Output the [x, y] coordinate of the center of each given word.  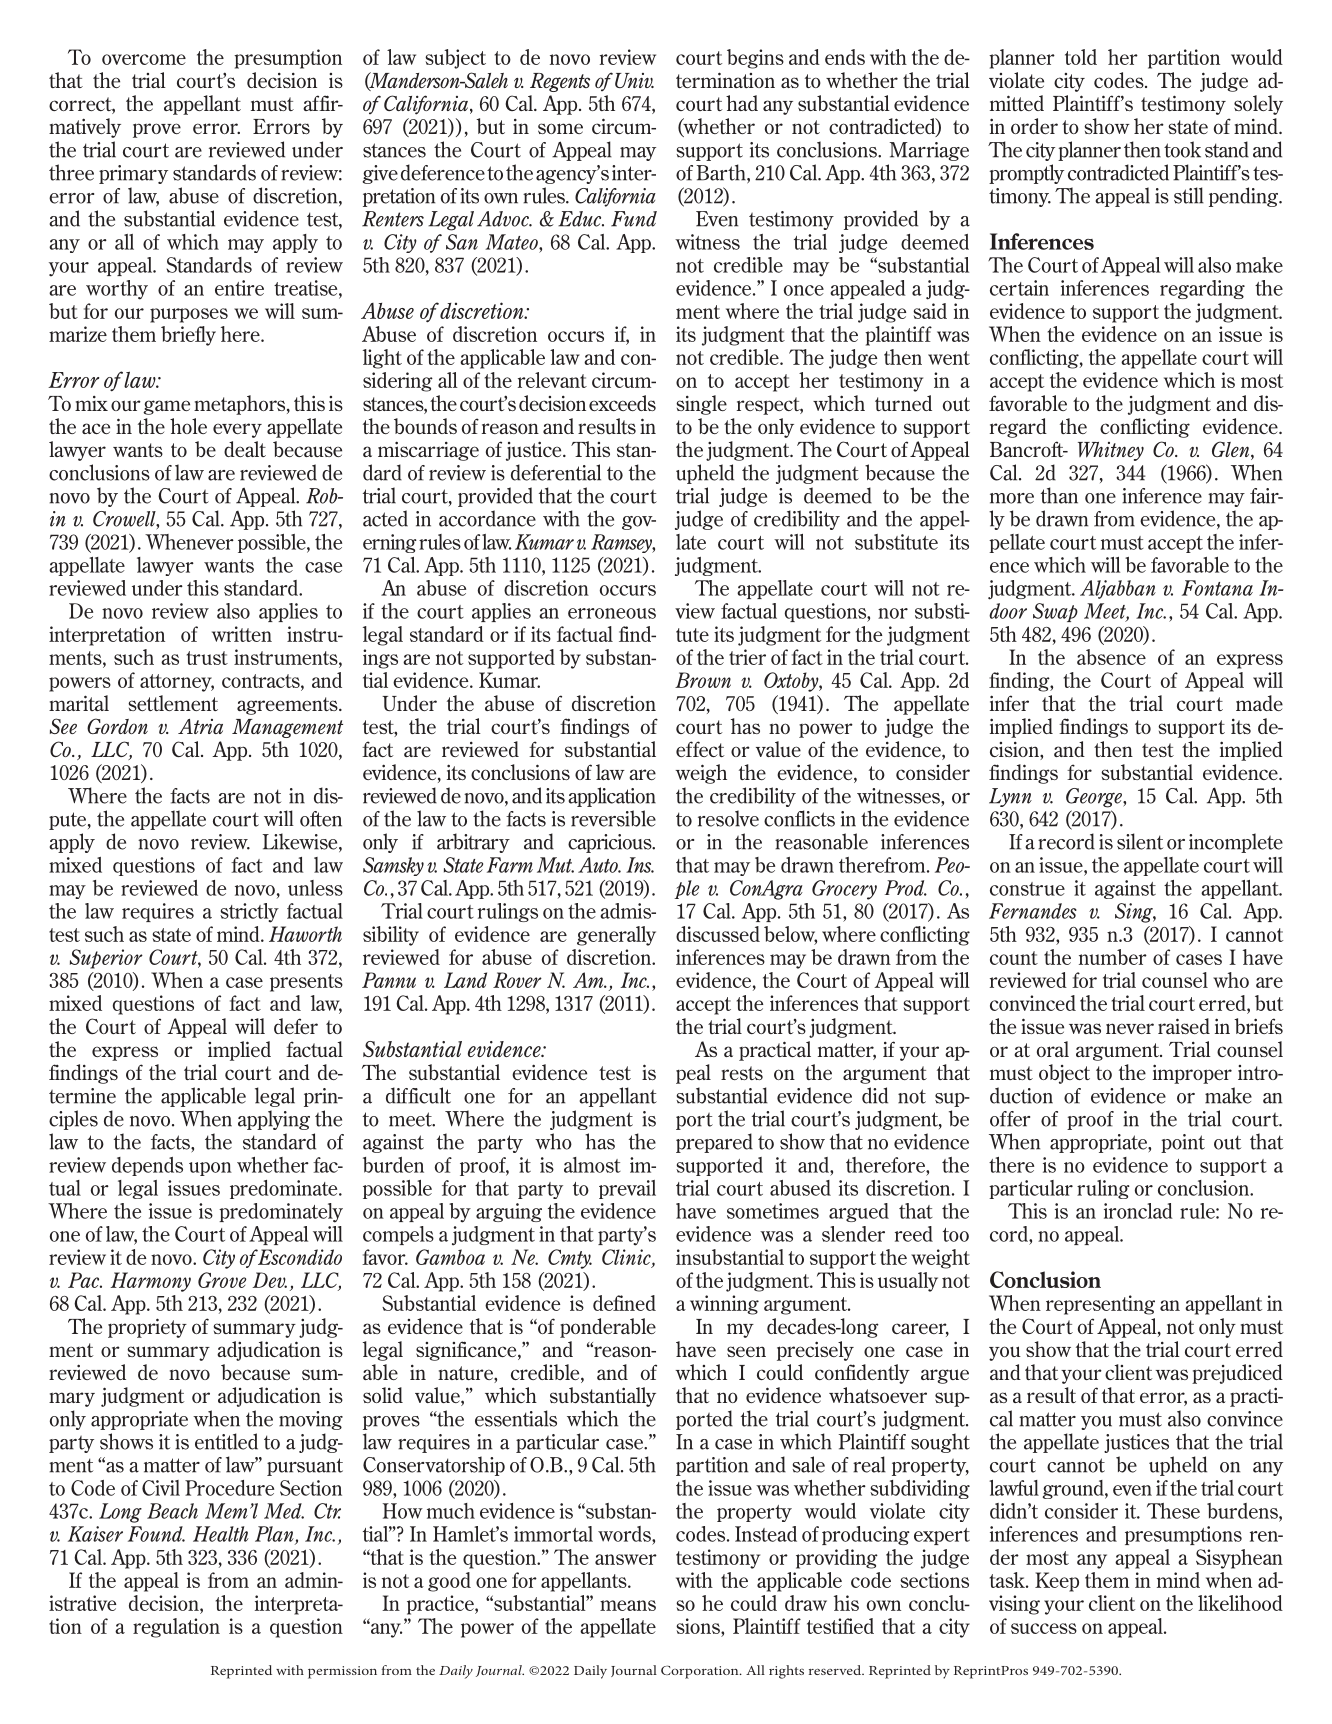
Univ [634, 80]
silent [1140, 841]
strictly [249, 913]
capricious [611, 843]
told [1081, 57]
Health [221, 1534]
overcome [144, 59]
